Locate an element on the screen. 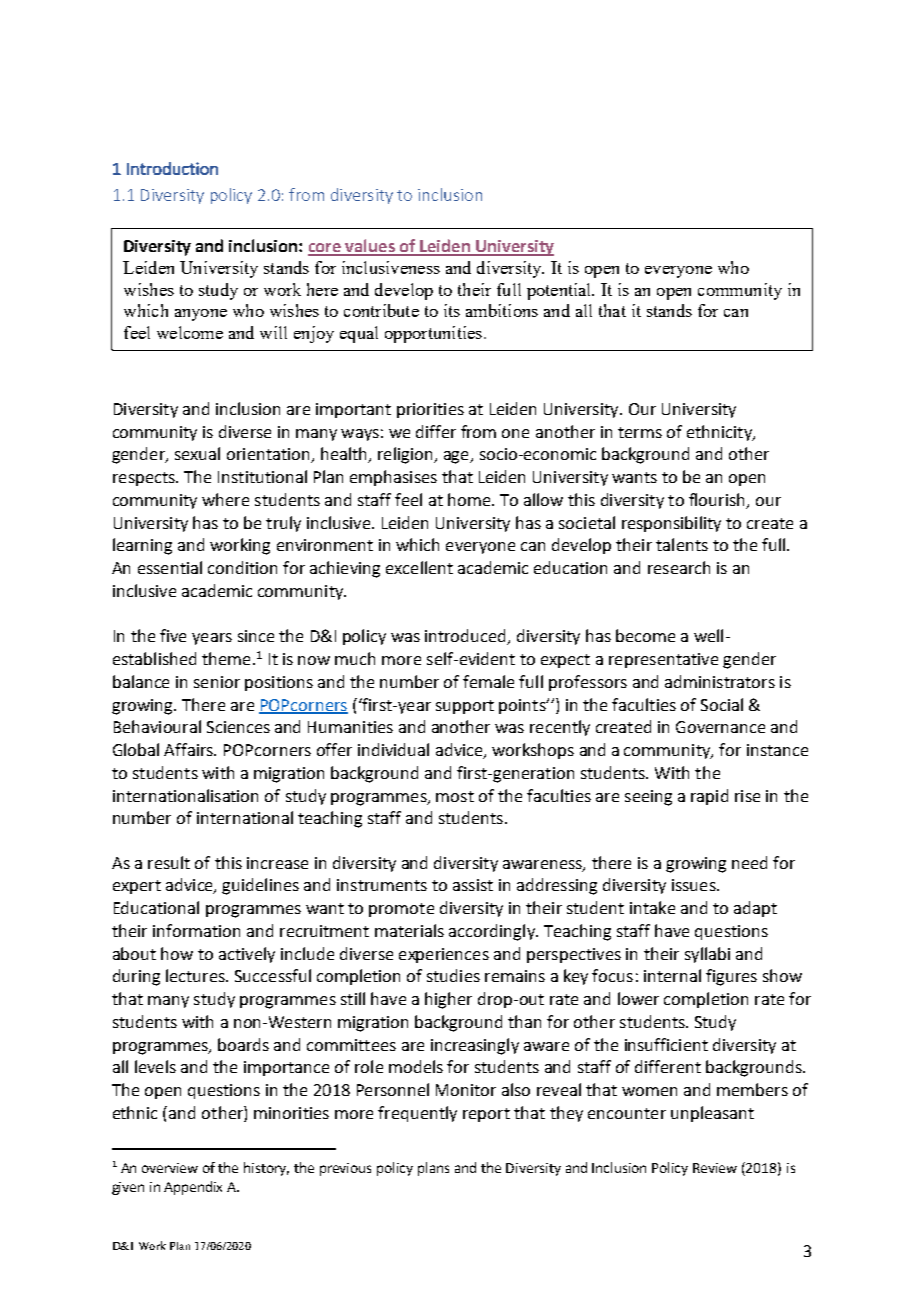 This screenshot has height=1308, width=924. potential is located at coordinates (560, 291).
